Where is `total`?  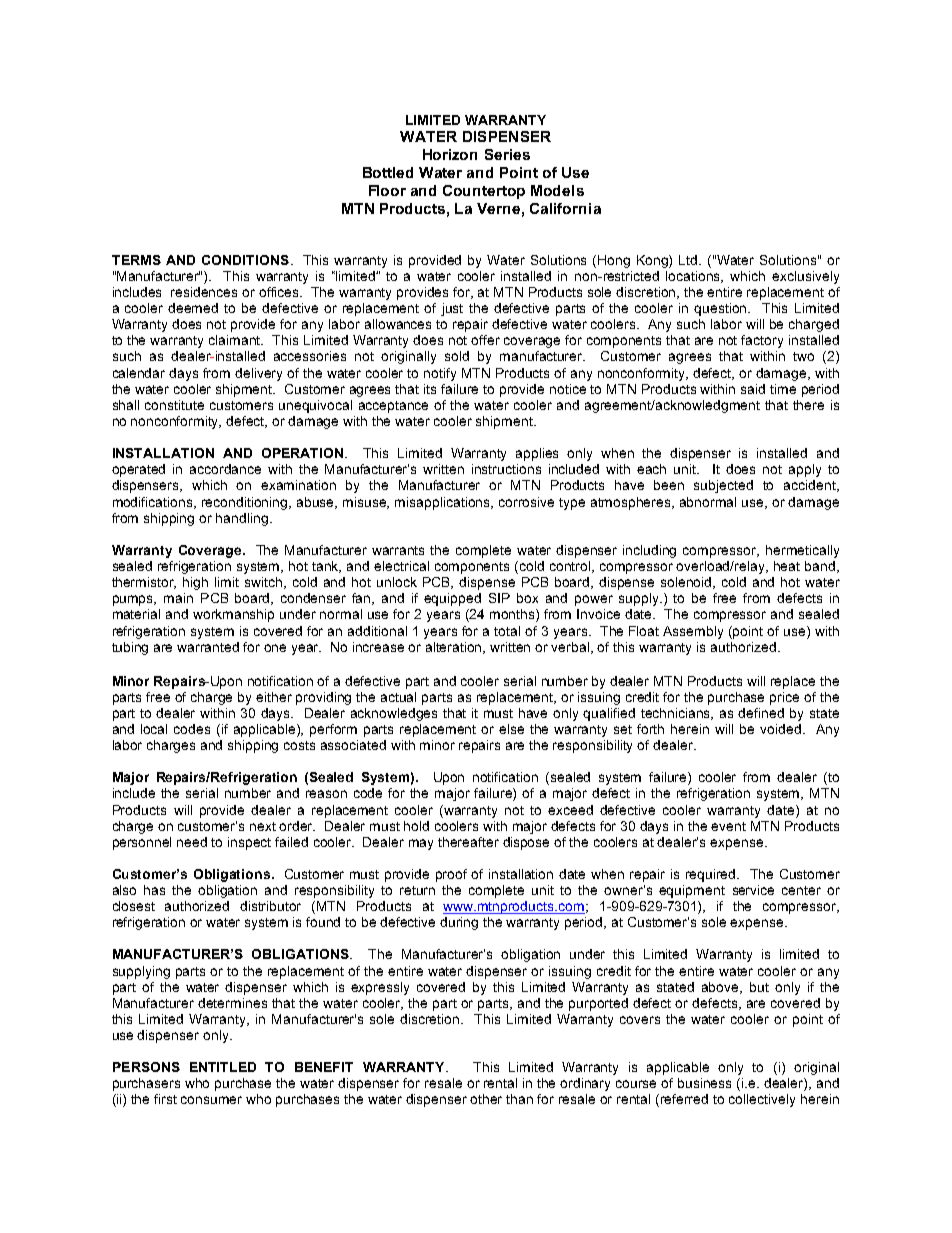 total is located at coordinates (507, 631).
